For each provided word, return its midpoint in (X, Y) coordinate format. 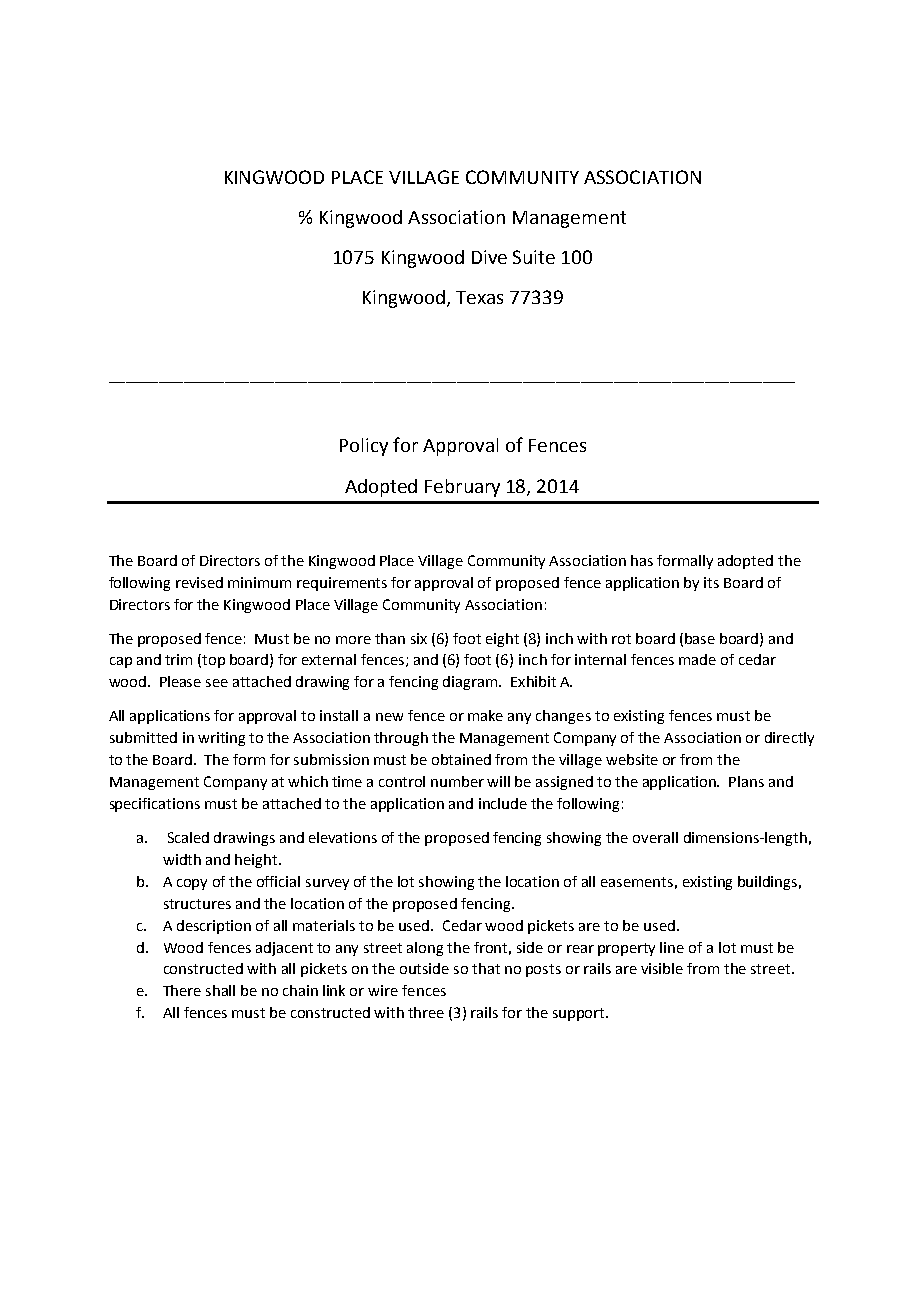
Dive (489, 257)
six (419, 638)
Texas (479, 297)
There (182, 990)
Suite (534, 257)
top (213, 661)
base (700, 638)
